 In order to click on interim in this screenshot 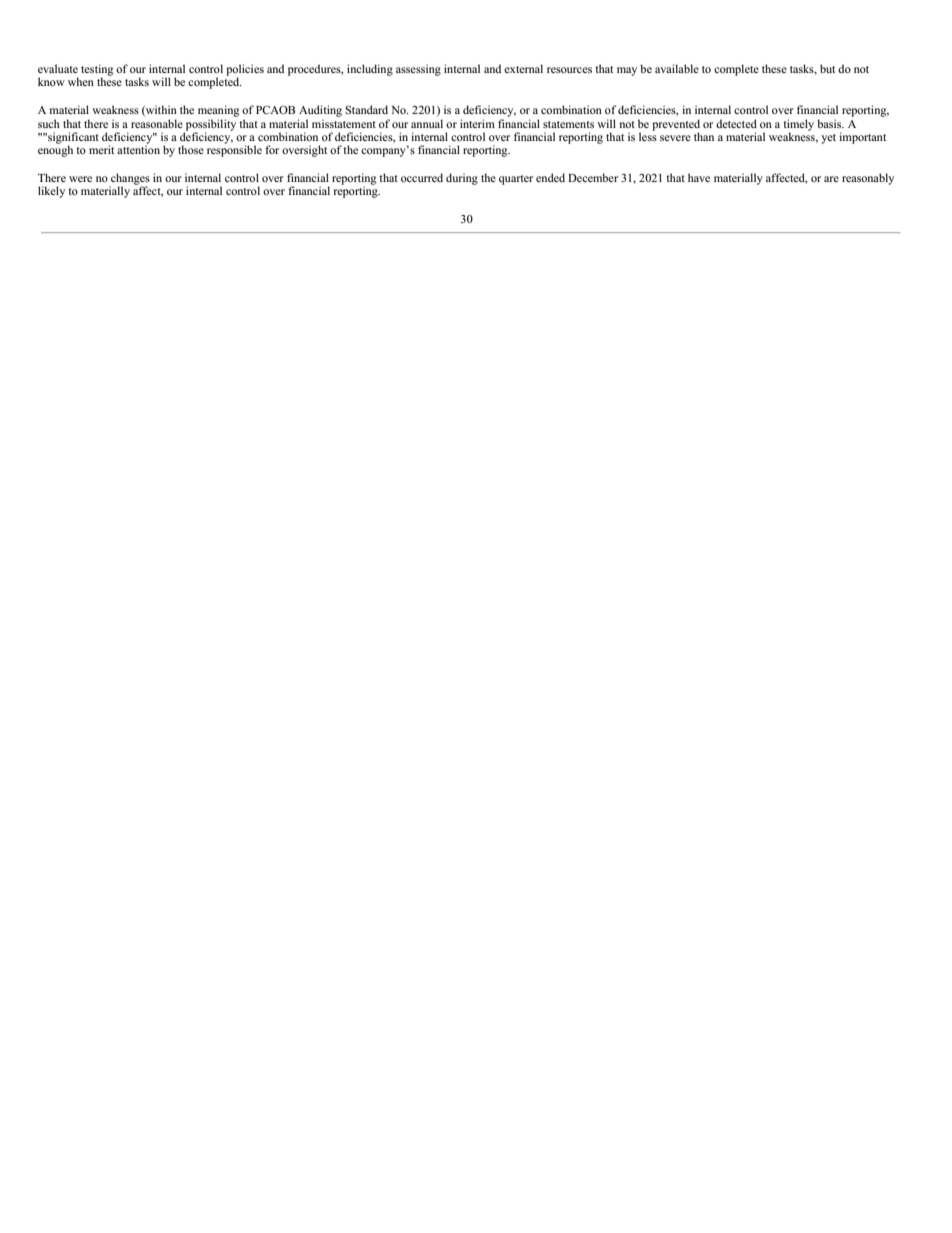, I will do `click(477, 123)`.
